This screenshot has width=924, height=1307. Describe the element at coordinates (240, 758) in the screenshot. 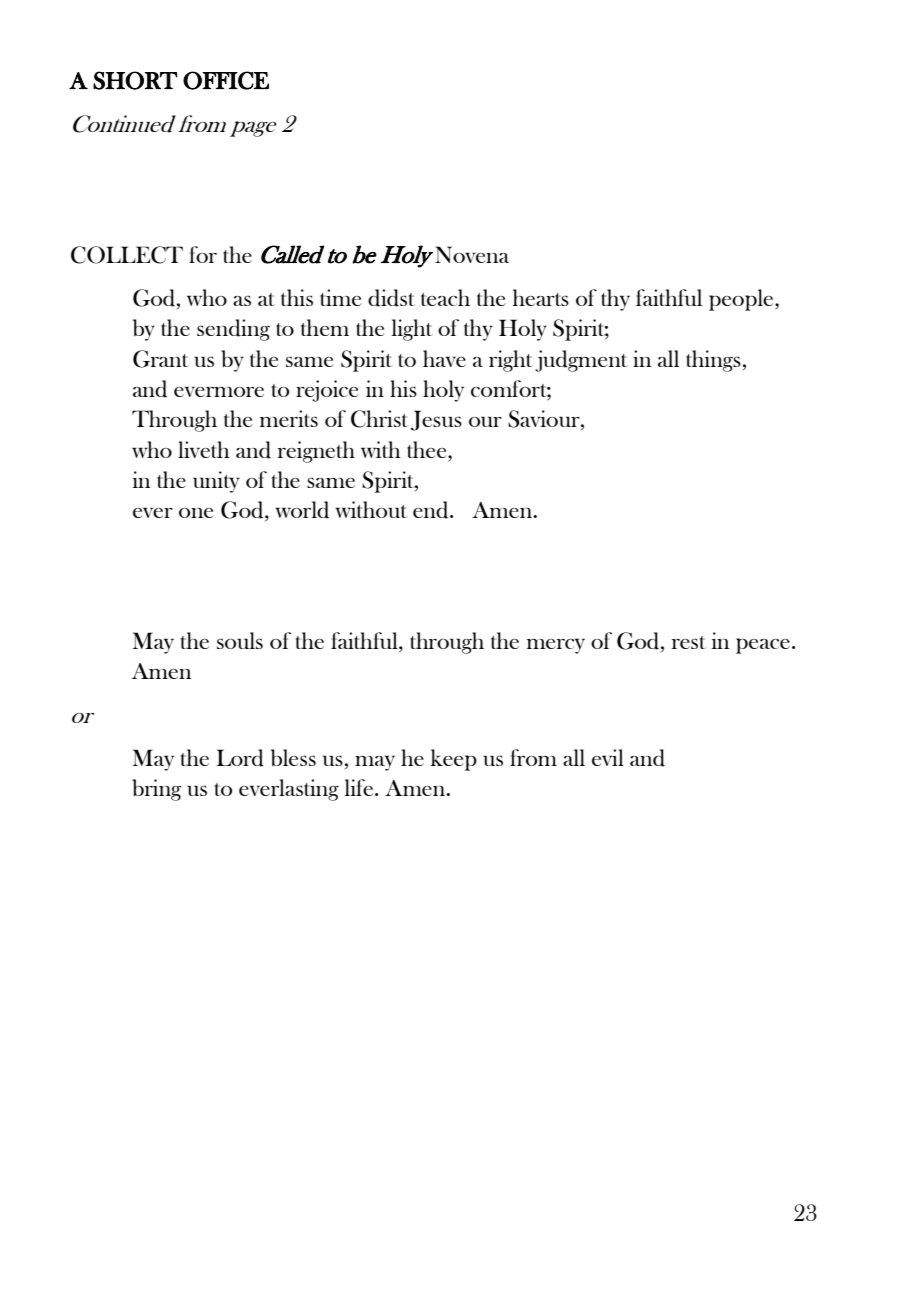

I see `Lord` at that location.
